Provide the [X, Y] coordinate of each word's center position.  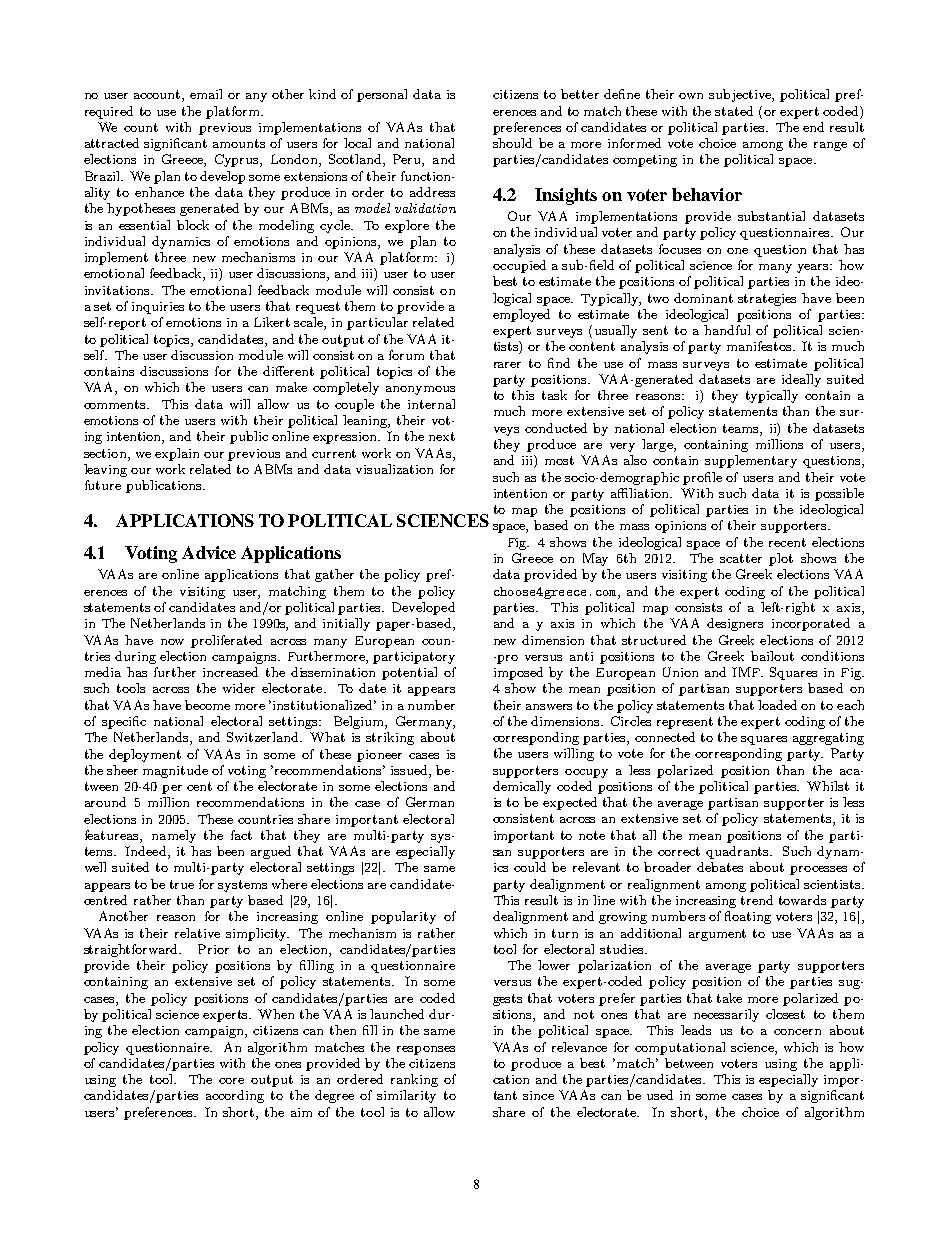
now [172, 642]
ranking [414, 1080]
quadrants [738, 852]
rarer [507, 365]
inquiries [158, 308]
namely [174, 836]
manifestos [760, 346]
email [206, 94]
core [231, 1081]
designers [735, 624]
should [512, 143]
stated [734, 111]
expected [570, 803]
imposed [518, 673]
